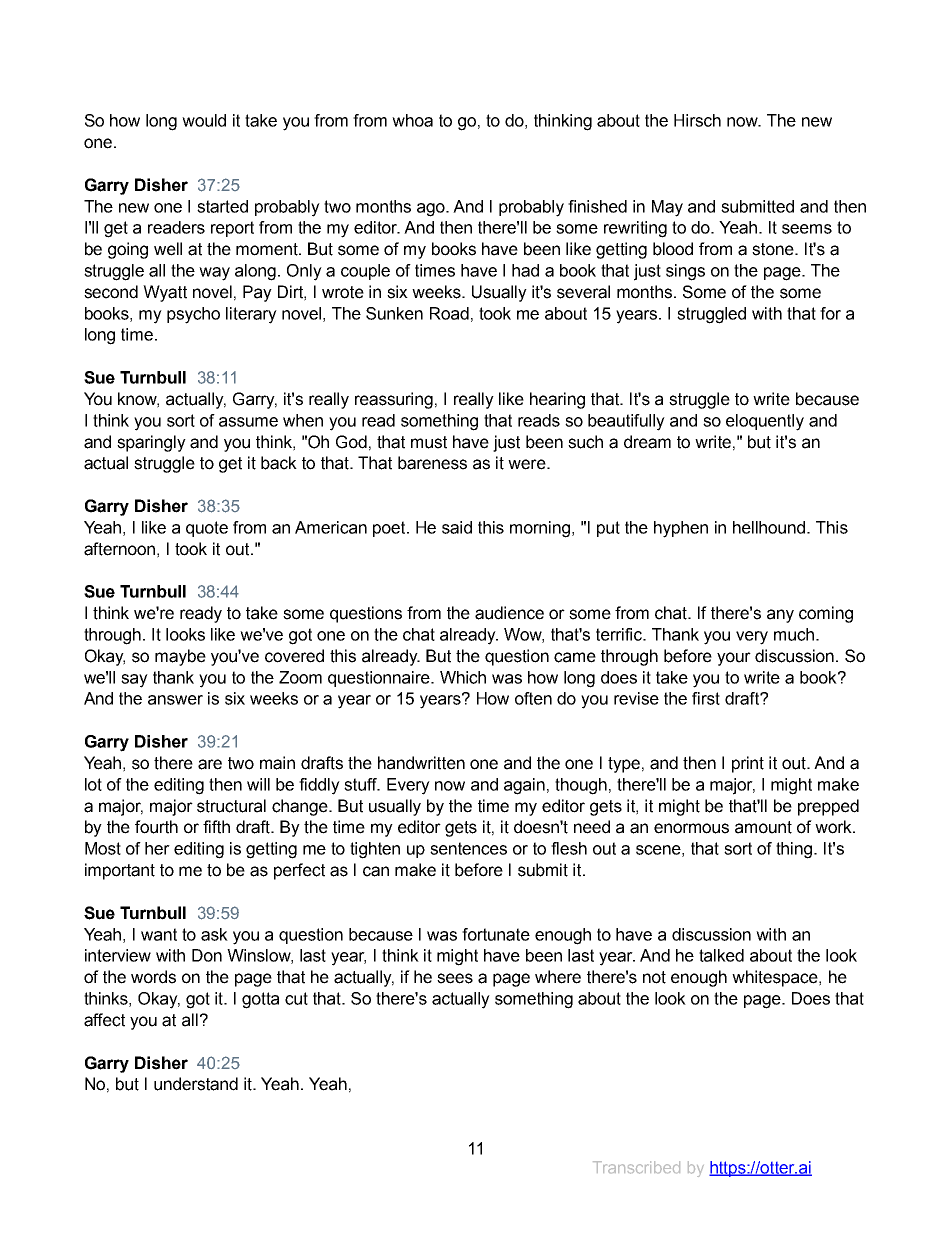 The width and height of the screenshot is (952, 1233). Describe the element at coordinates (765, 422) in the screenshot. I see `eloquently` at that location.
